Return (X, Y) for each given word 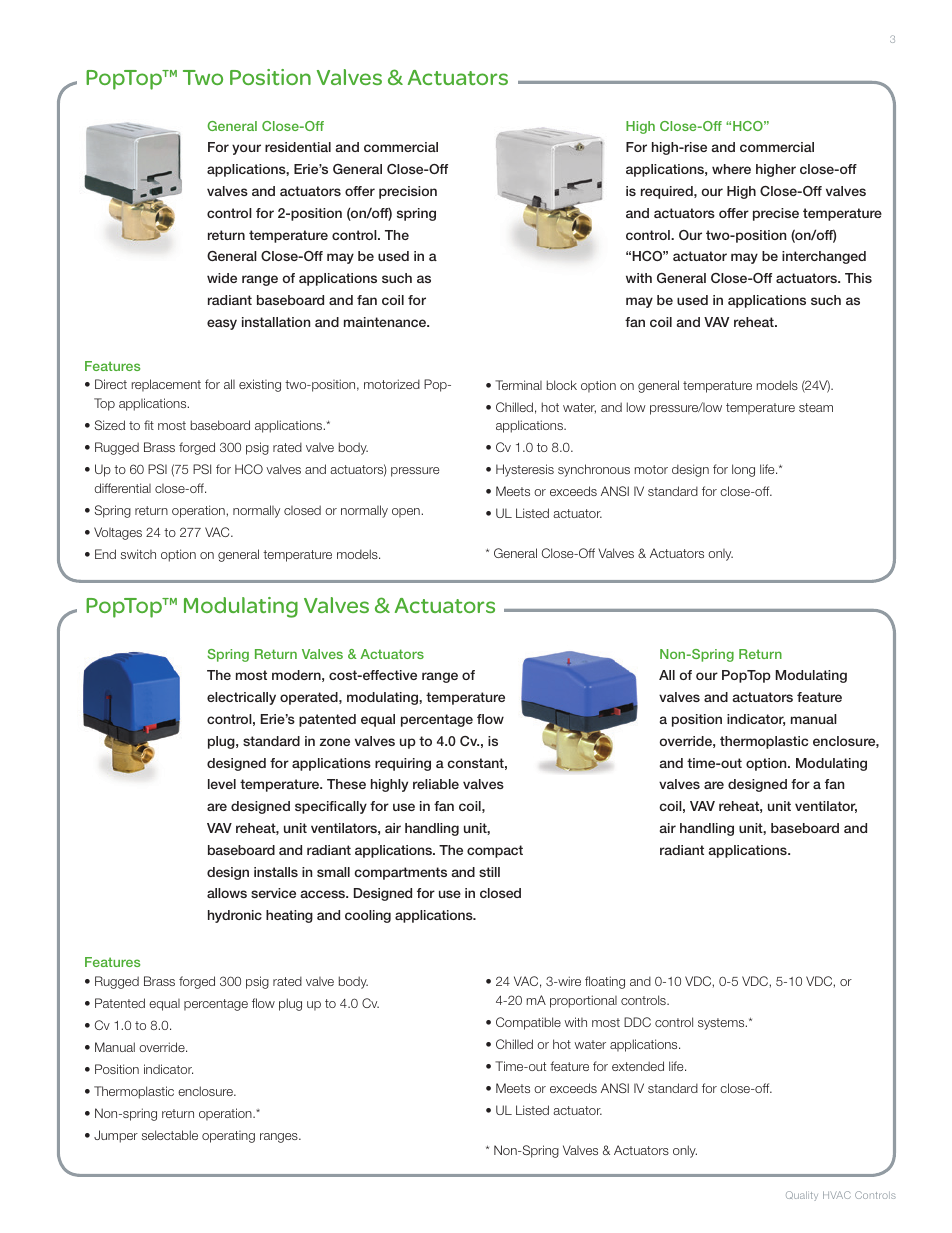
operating (228, 1137)
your (246, 149)
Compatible (528, 1023)
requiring (403, 764)
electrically (241, 698)
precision (408, 192)
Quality (802, 1196)
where (731, 169)
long (743, 470)
